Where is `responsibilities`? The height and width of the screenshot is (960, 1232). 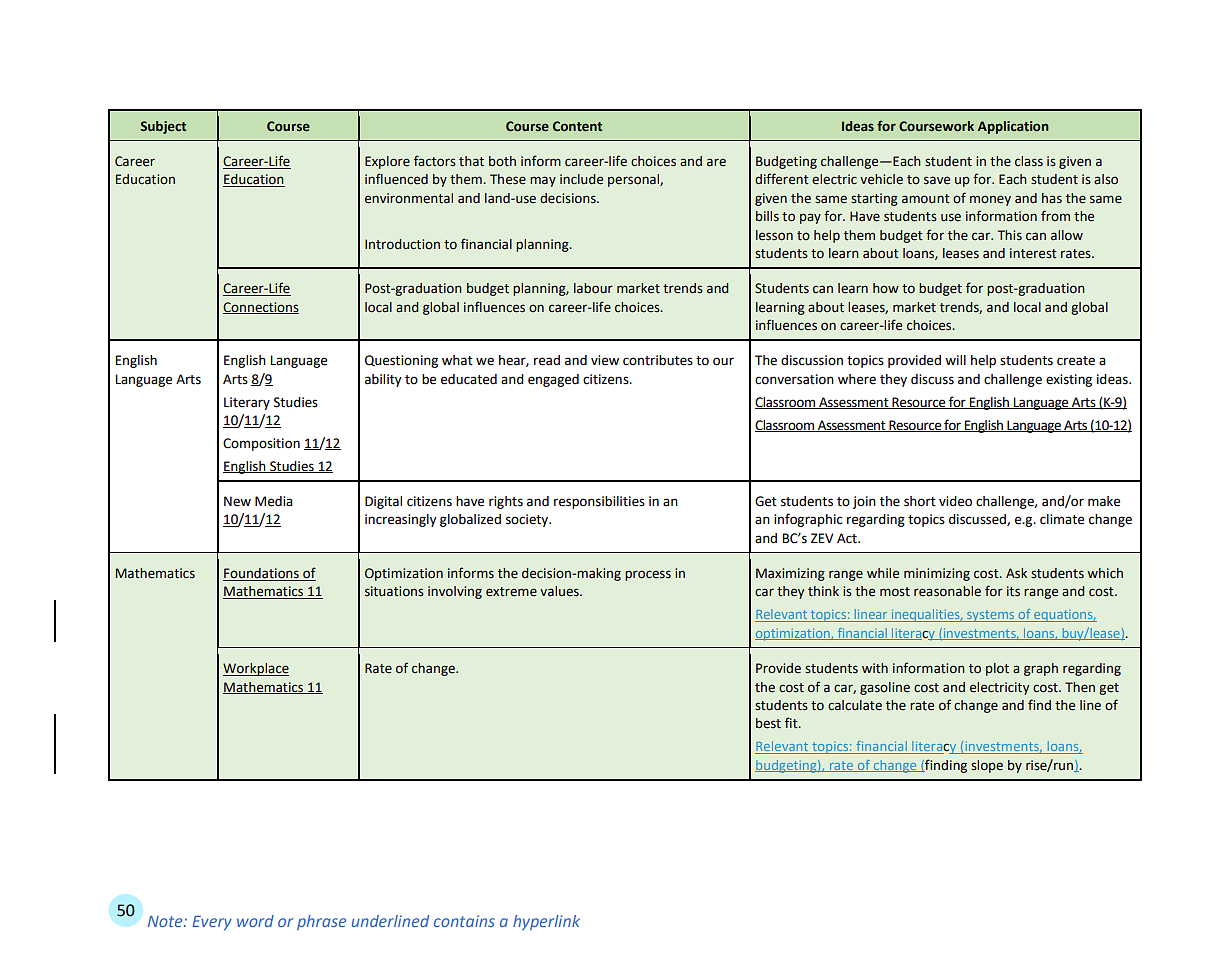
responsibilities is located at coordinates (599, 502).
